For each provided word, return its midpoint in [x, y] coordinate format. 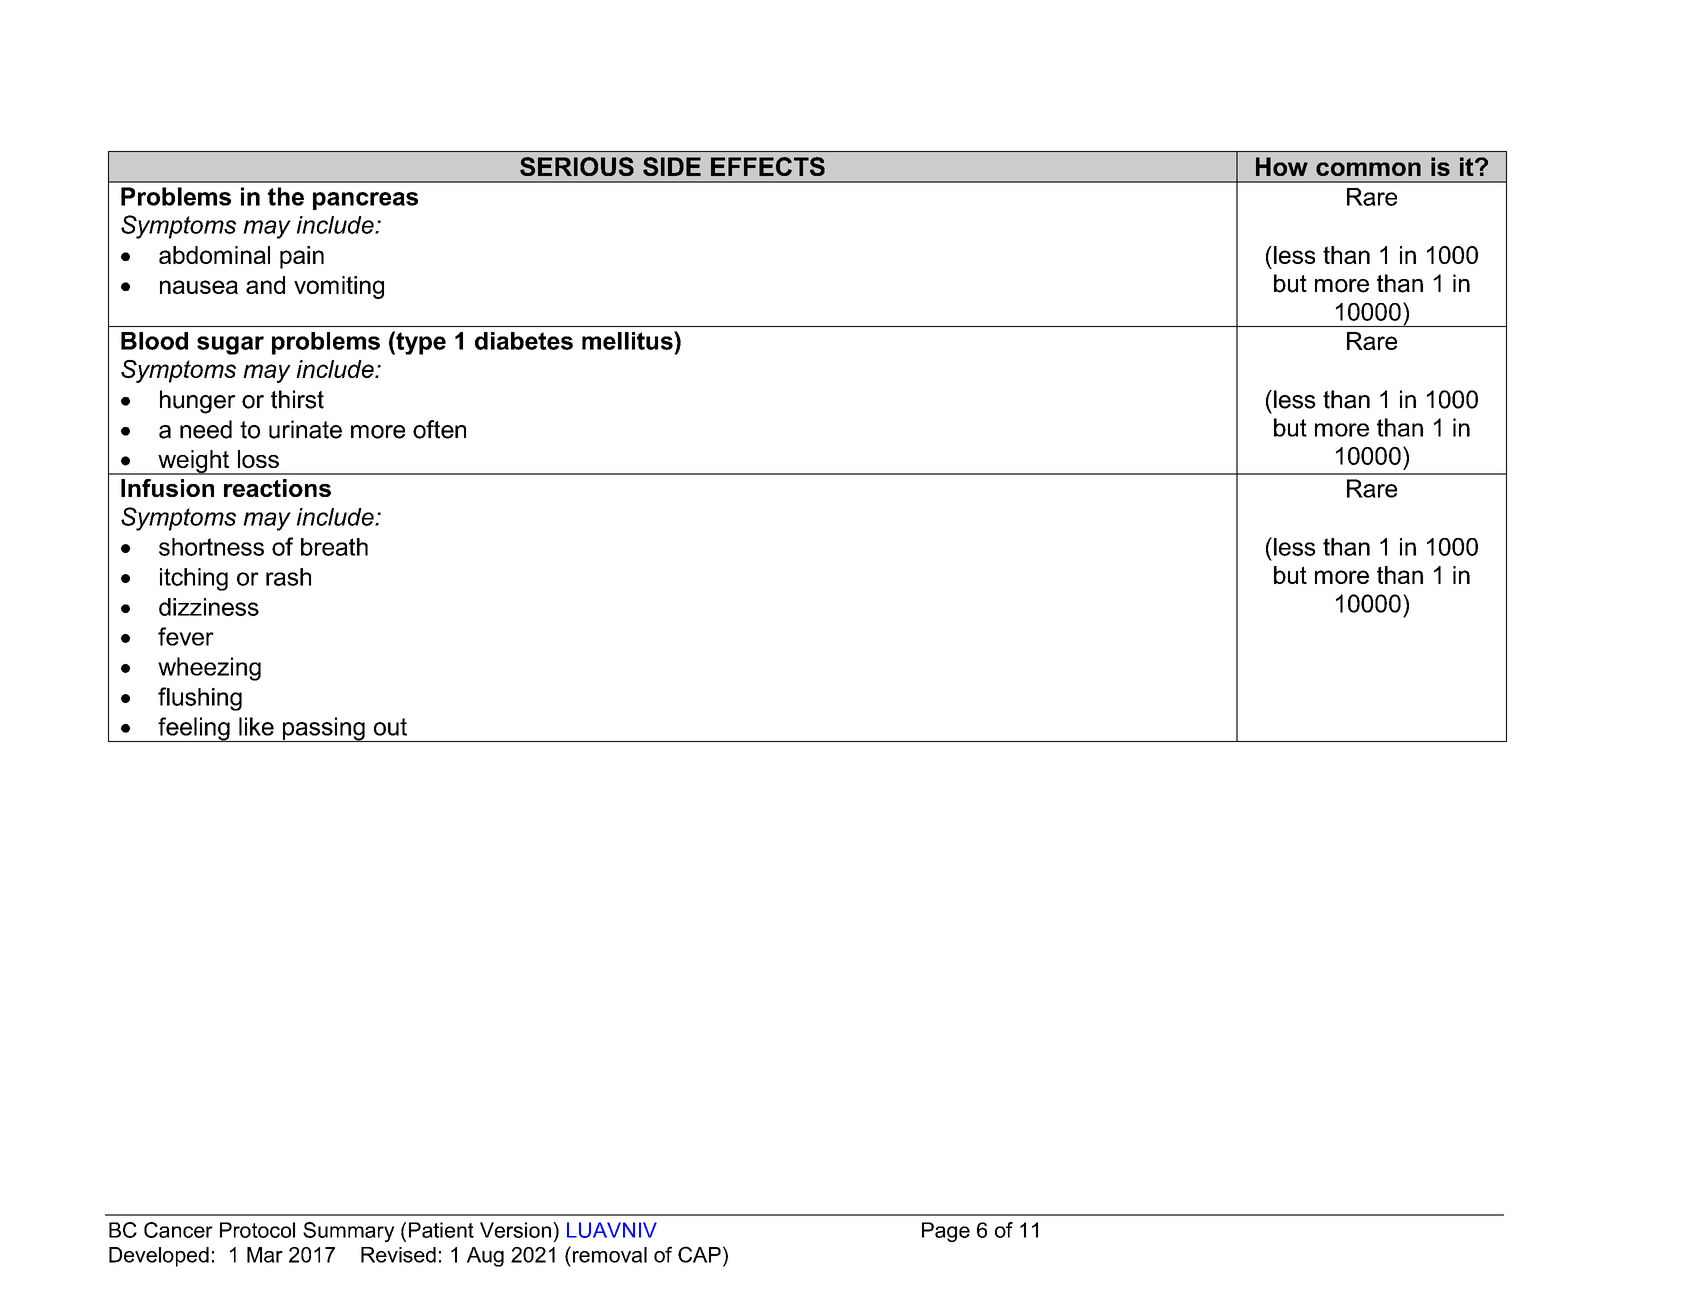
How [1282, 166]
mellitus [628, 340]
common [1368, 169]
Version [515, 1230]
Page [946, 1232]
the [286, 196]
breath [334, 547]
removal [608, 1254]
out [390, 727]
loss [258, 459]
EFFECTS [768, 166]
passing [324, 729]
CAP [699, 1254]
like [256, 726]
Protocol [257, 1230]
